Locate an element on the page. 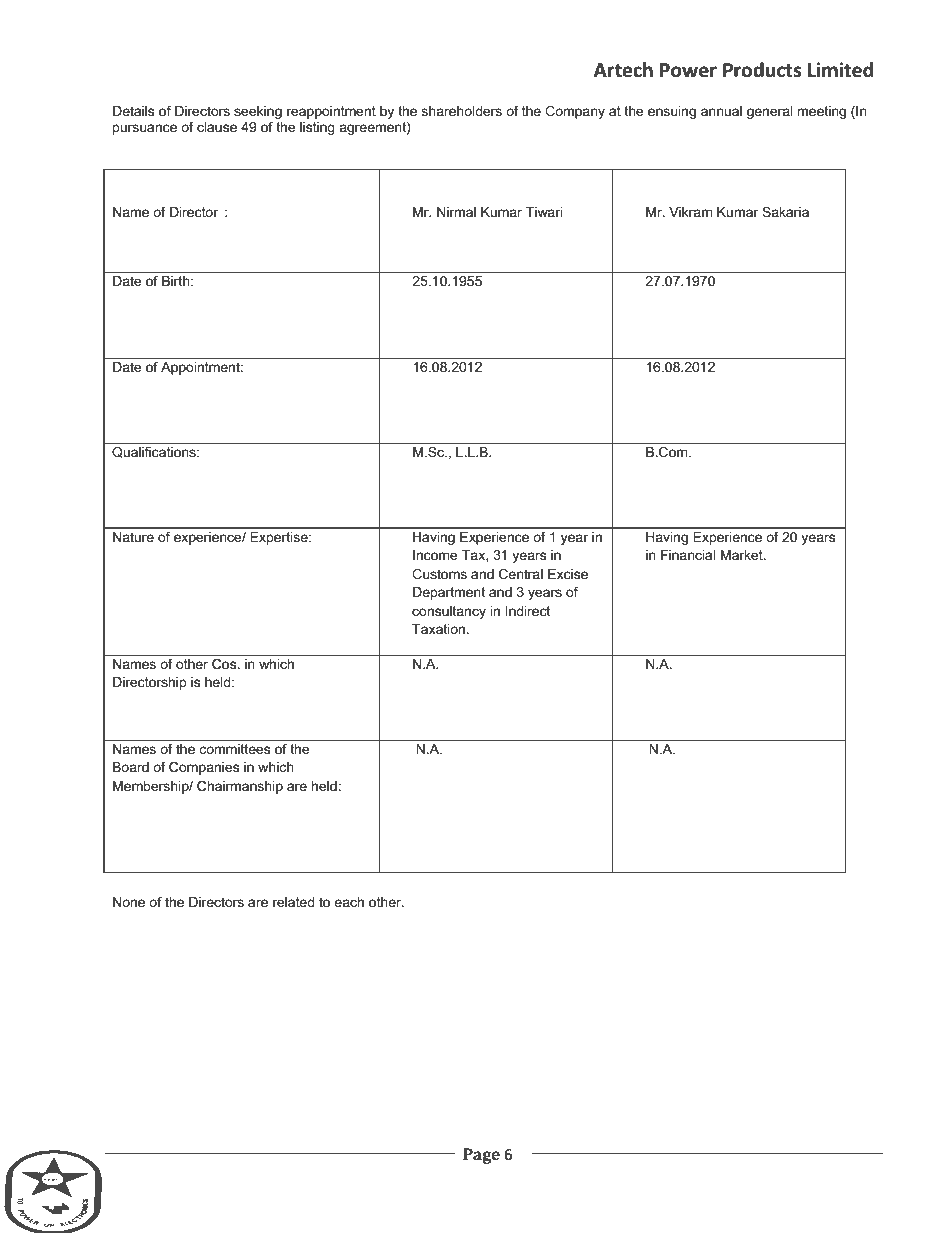 The width and height of the page is (952, 1233). shareholders is located at coordinates (462, 111).
